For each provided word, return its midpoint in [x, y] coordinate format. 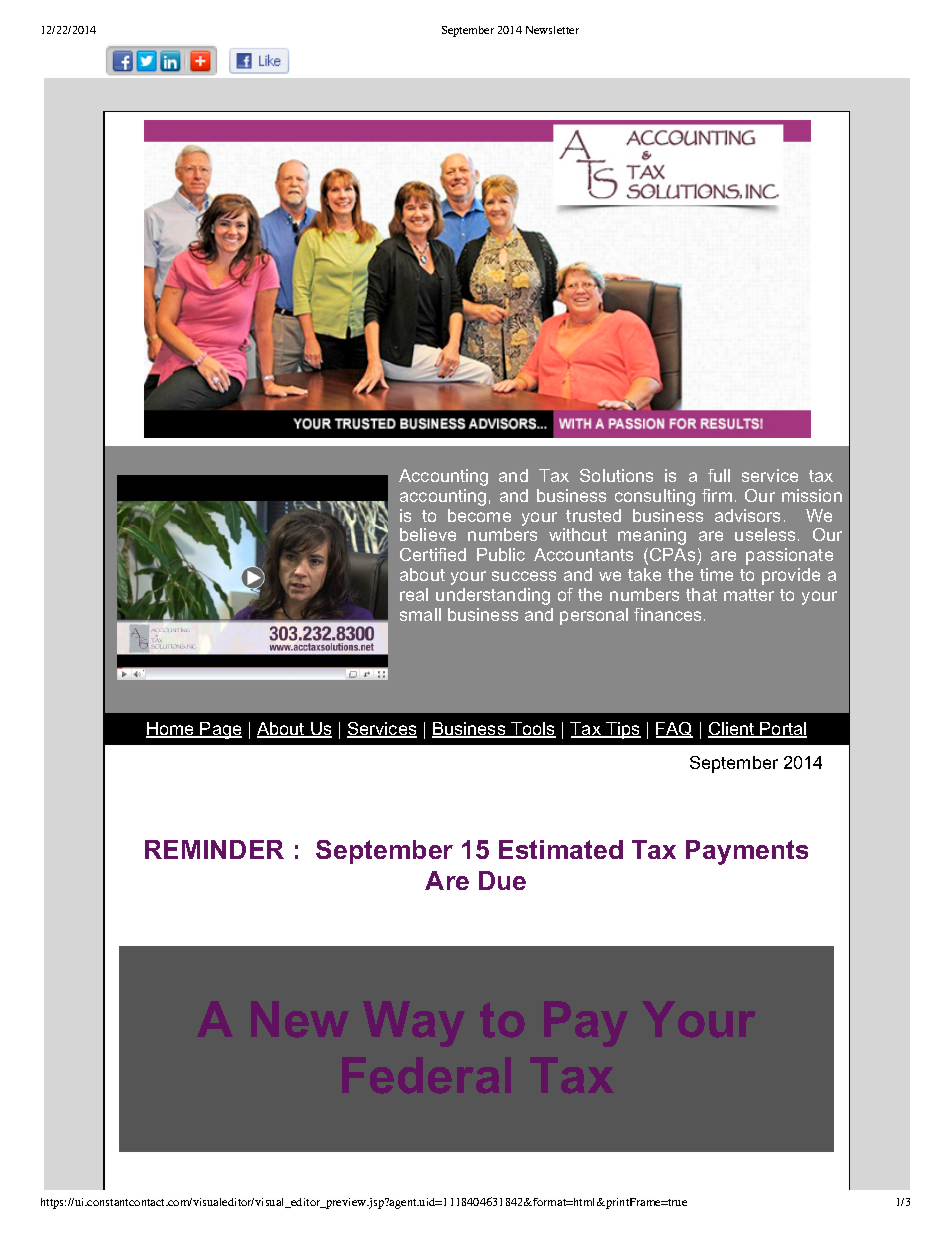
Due [502, 880]
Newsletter [552, 30]
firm [717, 495]
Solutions [616, 475]
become [479, 515]
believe [428, 534]
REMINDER [214, 849]
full [719, 475]
